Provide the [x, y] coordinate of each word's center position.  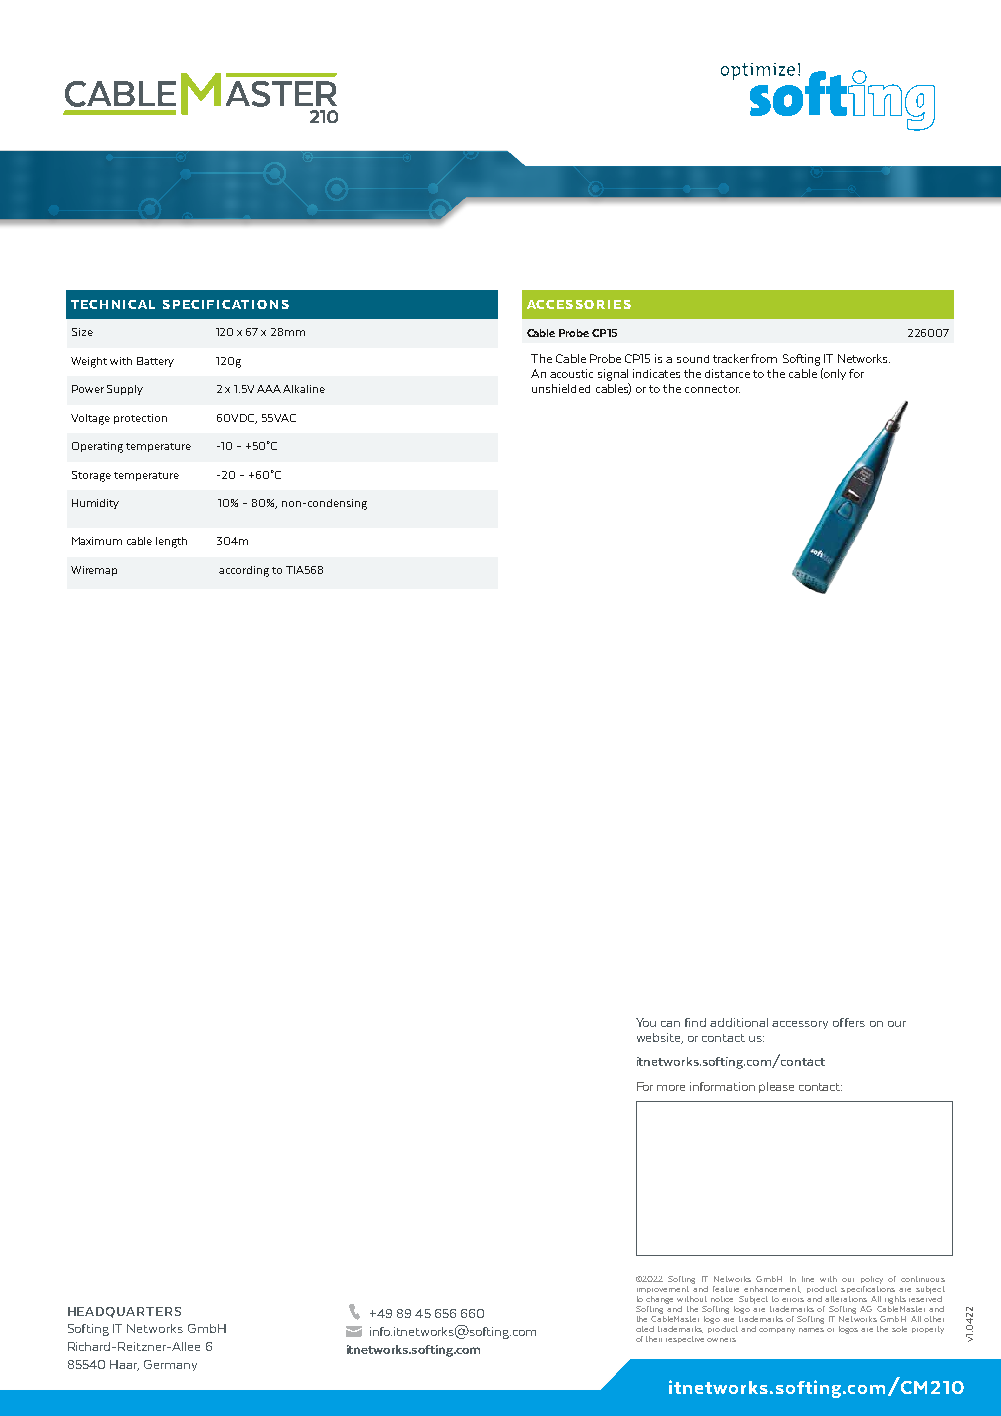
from [764, 358]
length [171, 542]
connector [712, 389]
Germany [170, 1365]
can [670, 1024]
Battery [155, 362]
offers [849, 1022]
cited [645, 1329]
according [244, 571]
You [646, 1022]
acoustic [571, 373]
